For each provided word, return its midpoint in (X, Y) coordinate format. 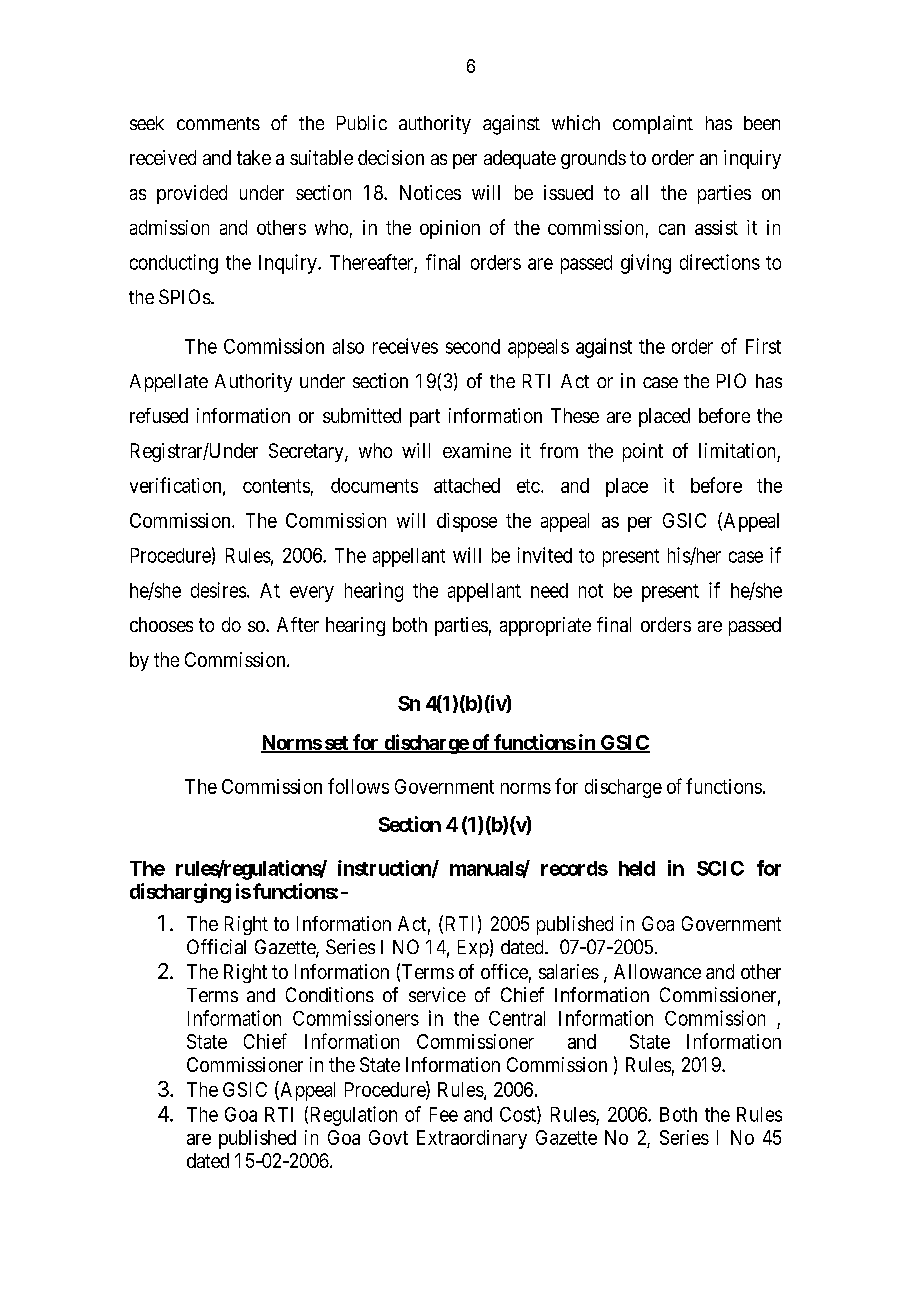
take (254, 157)
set (336, 744)
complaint (653, 124)
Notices (430, 192)
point (643, 452)
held (637, 868)
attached (467, 485)
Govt (388, 1137)
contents (276, 486)
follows (358, 786)
